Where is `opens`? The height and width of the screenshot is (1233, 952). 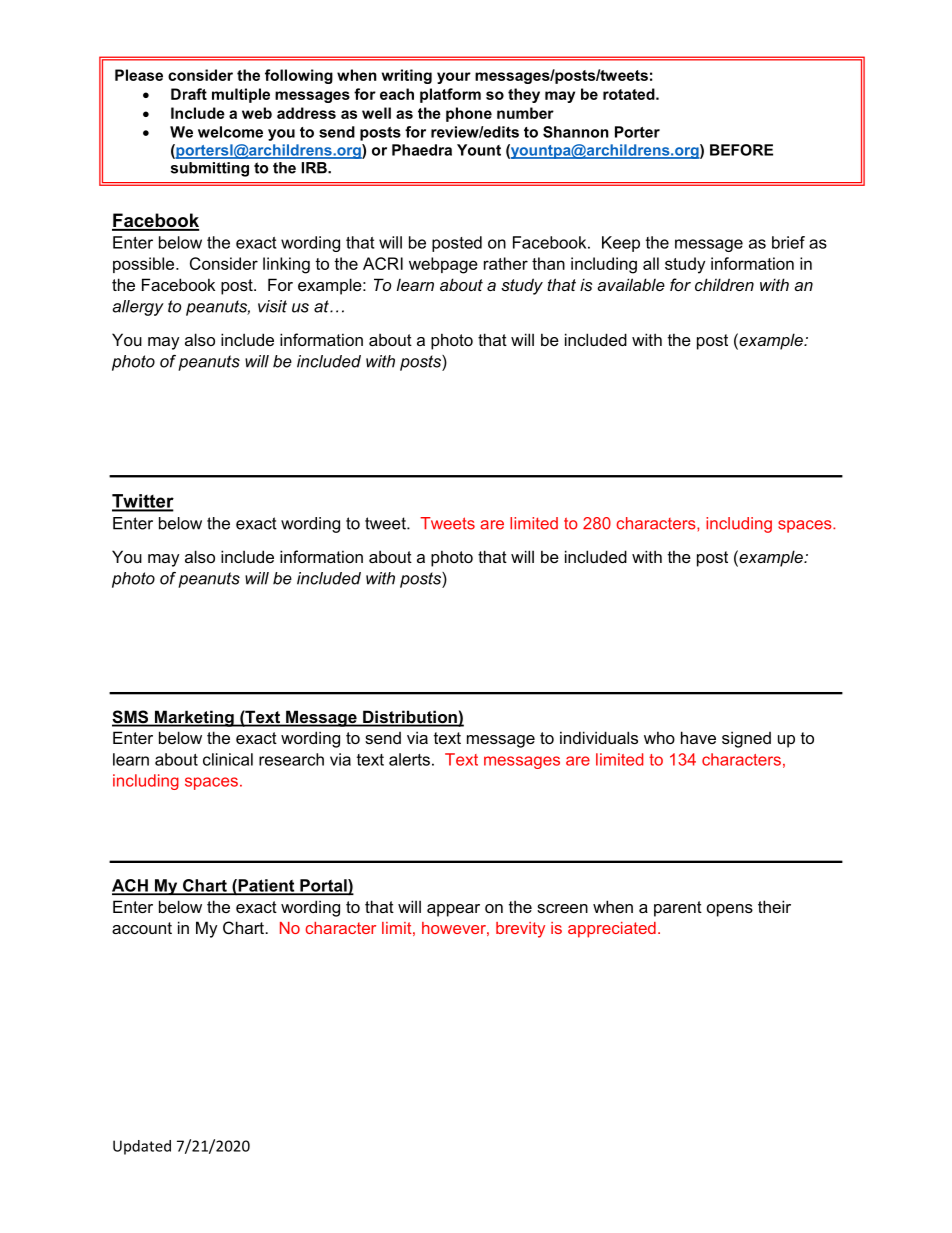
opens is located at coordinates (730, 910).
